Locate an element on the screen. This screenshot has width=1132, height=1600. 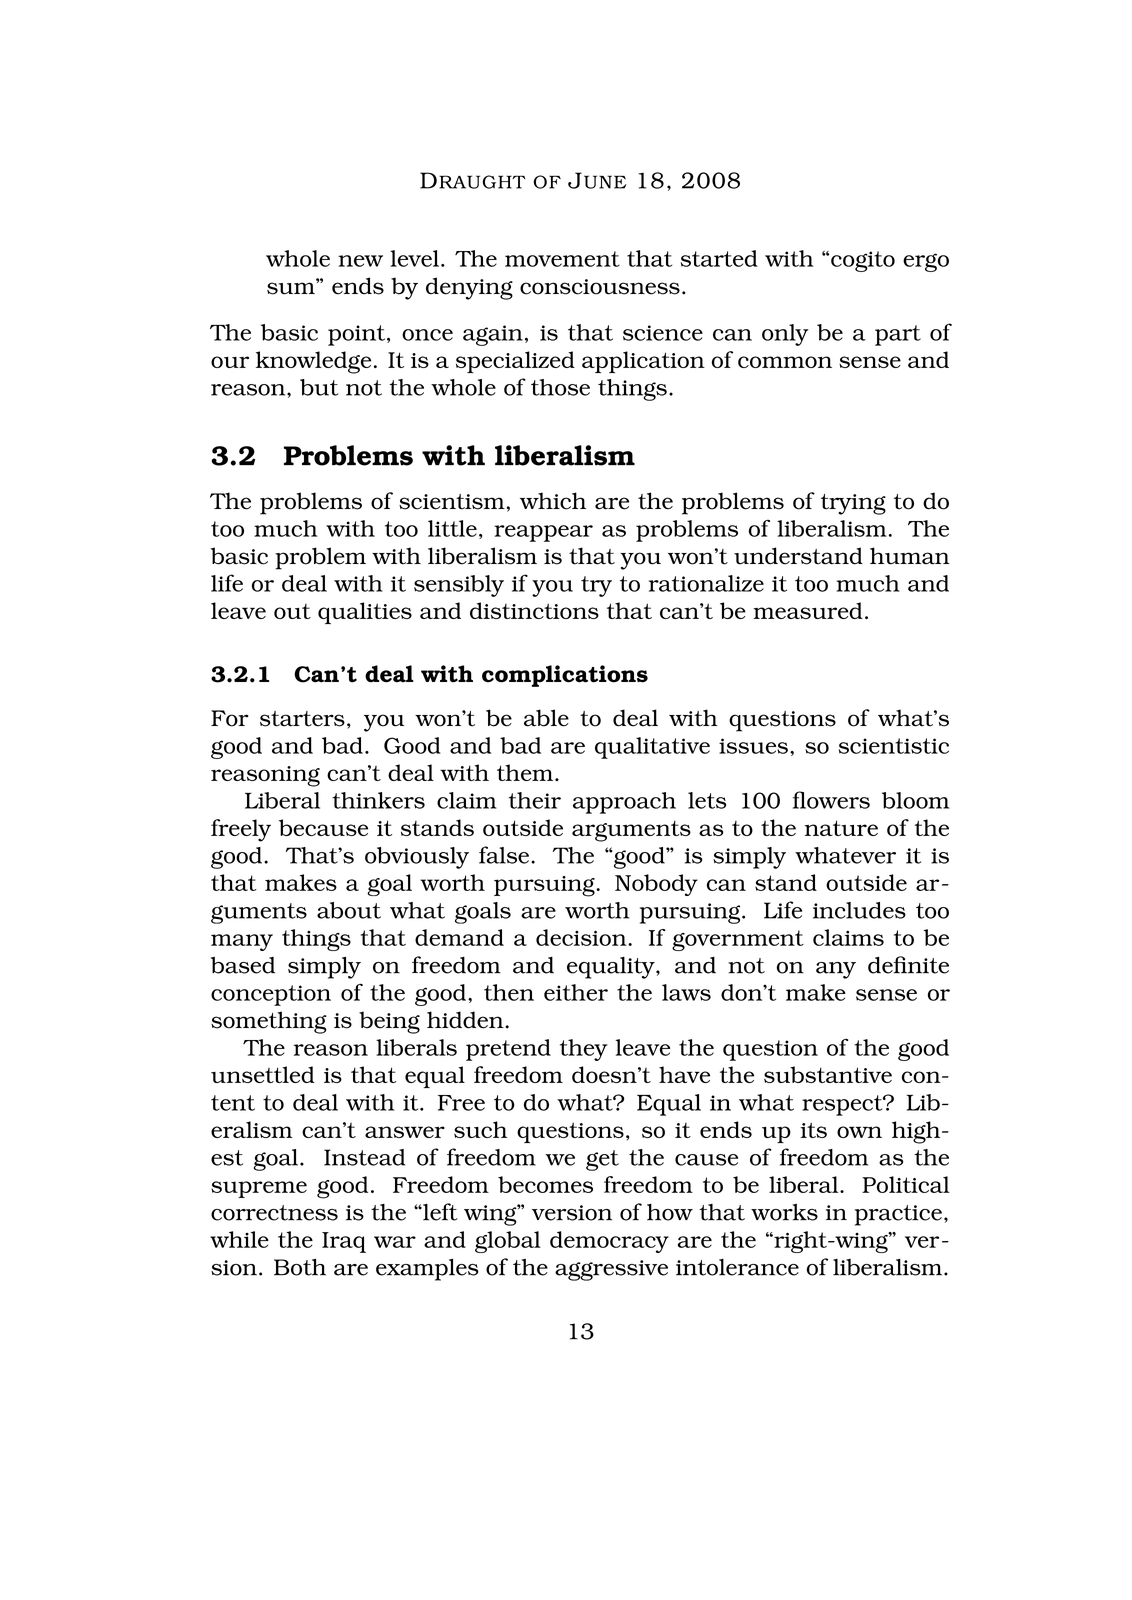
sum is located at coordinates (292, 287).
